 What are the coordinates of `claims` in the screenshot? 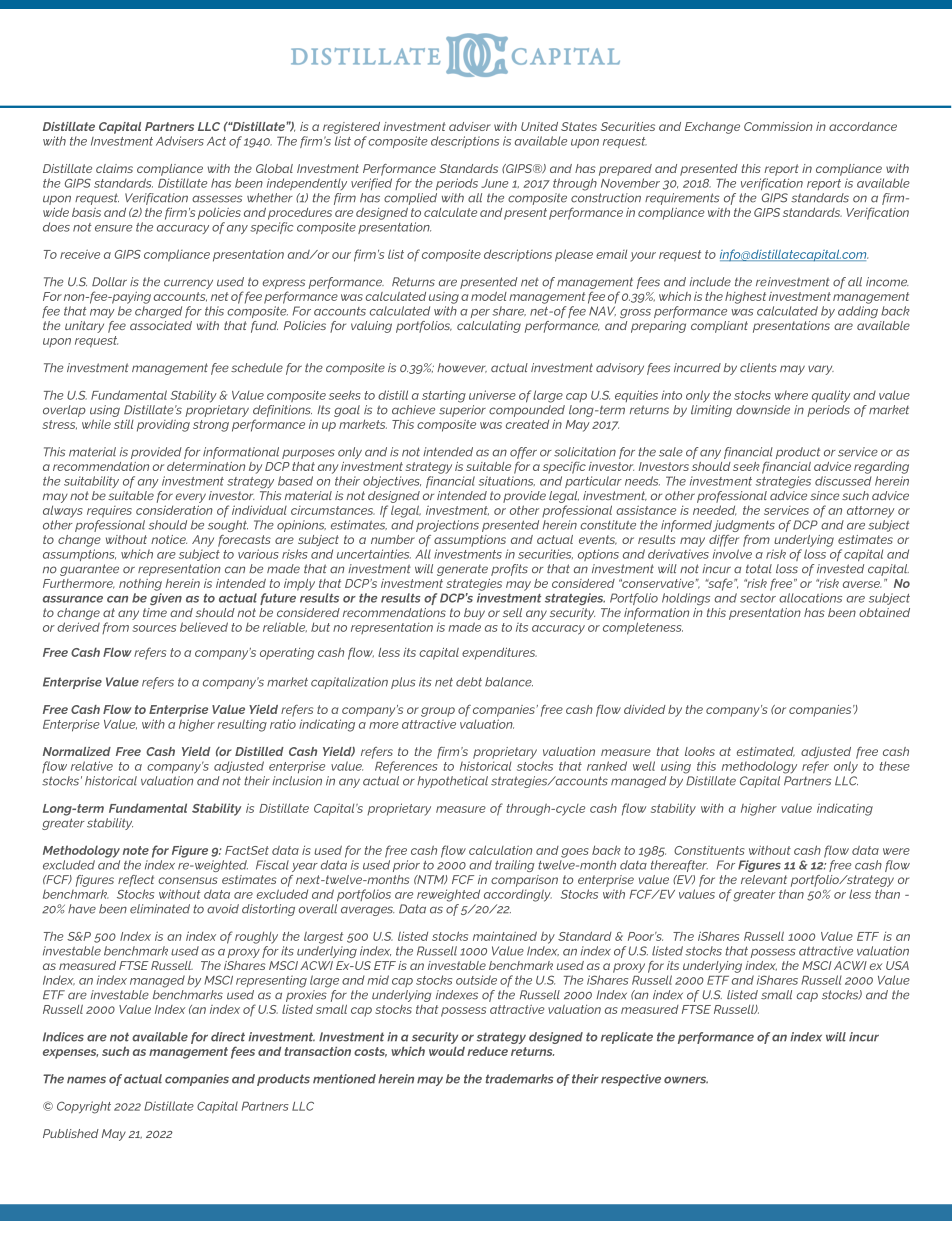 It's located at (114, 168).
